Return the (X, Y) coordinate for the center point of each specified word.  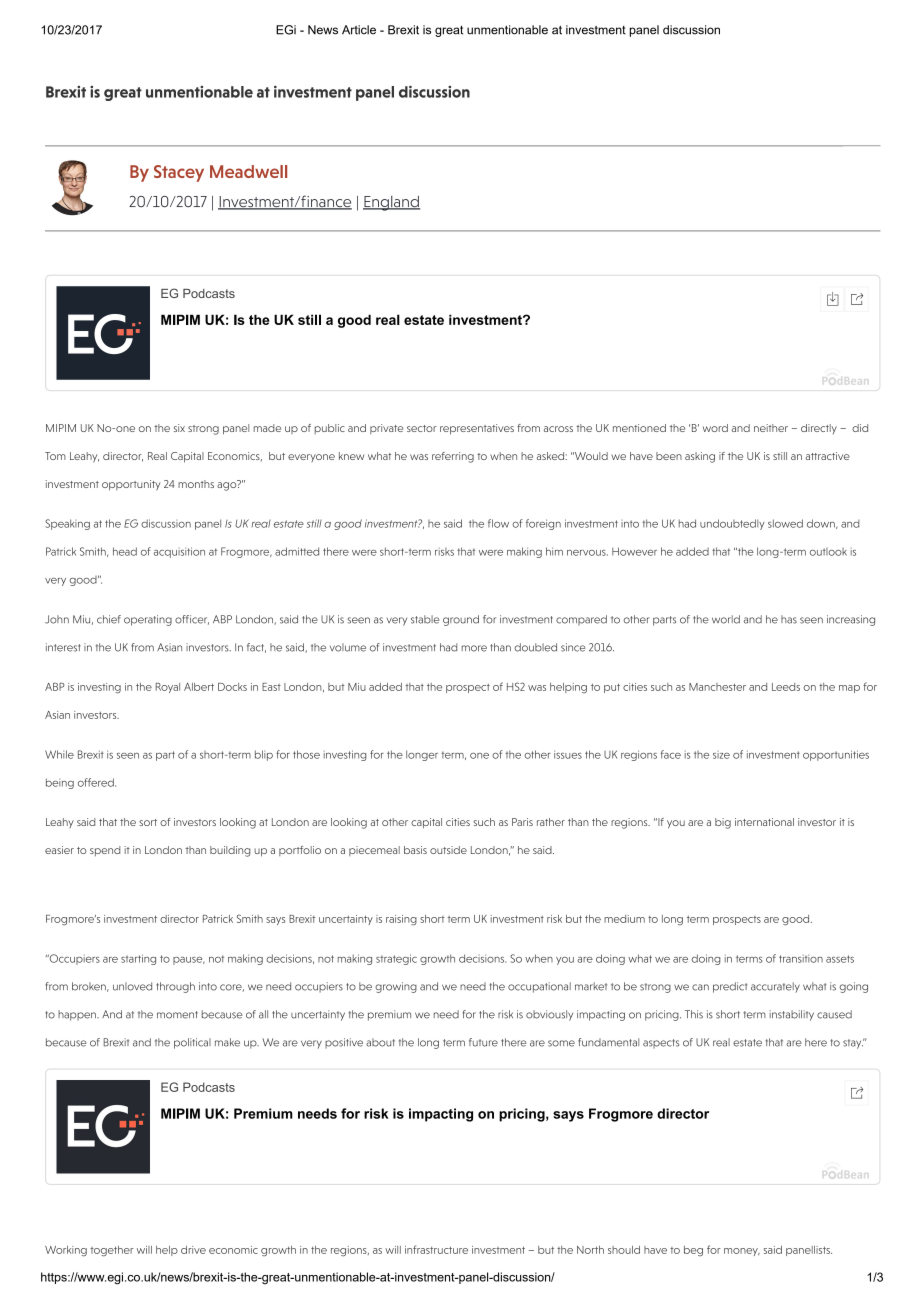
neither (771, 428)
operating (148, 620)
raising (401, 920)
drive (193, 1250)
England (391, 203)
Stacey (179, 173)
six (179, 428)
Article (359, 30)
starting (138, 959)
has (789, 619)
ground (461, 620)
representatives (477, 429)
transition (801, 959)
